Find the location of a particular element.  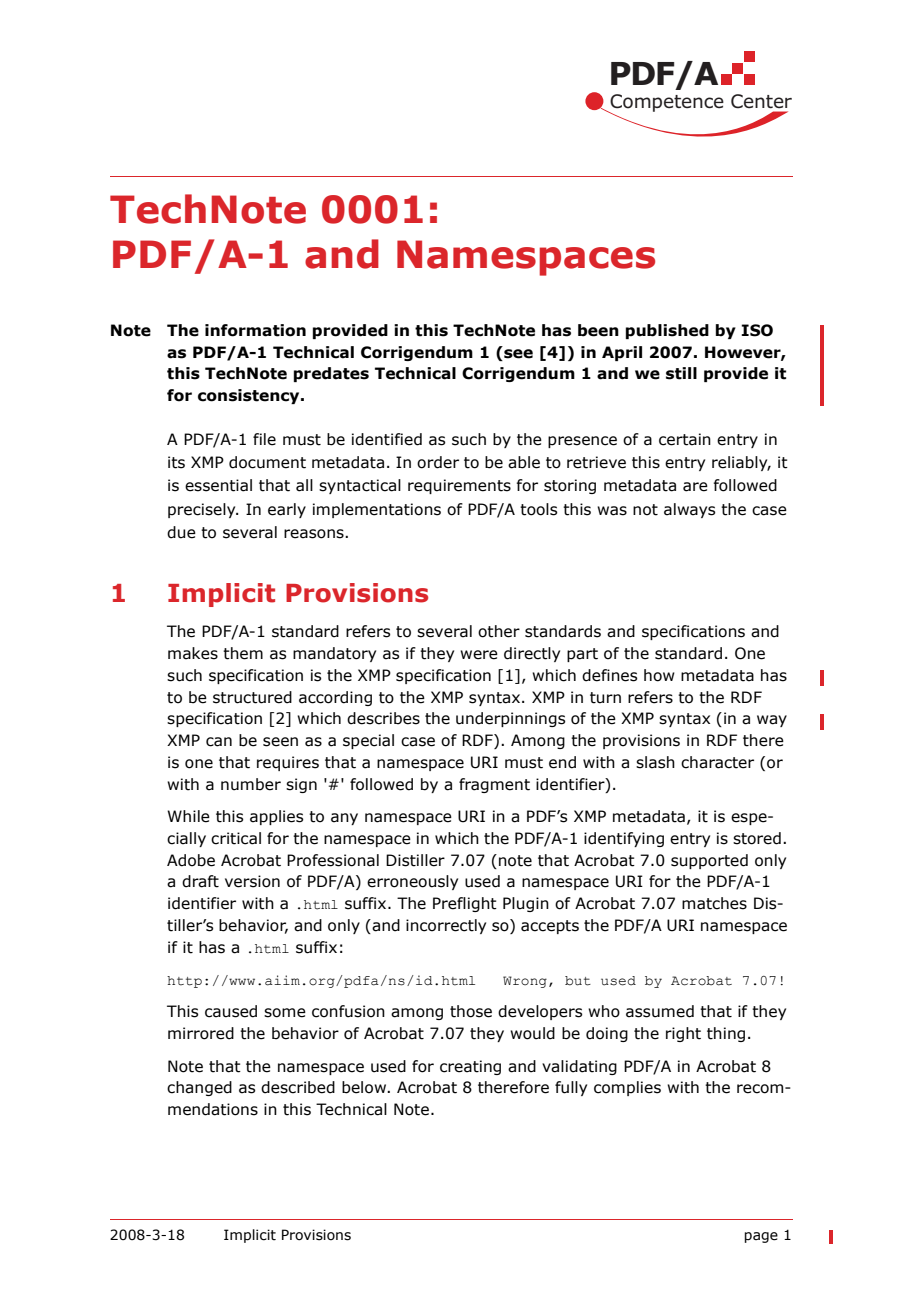

page is located at coordinates (761, 1237).
